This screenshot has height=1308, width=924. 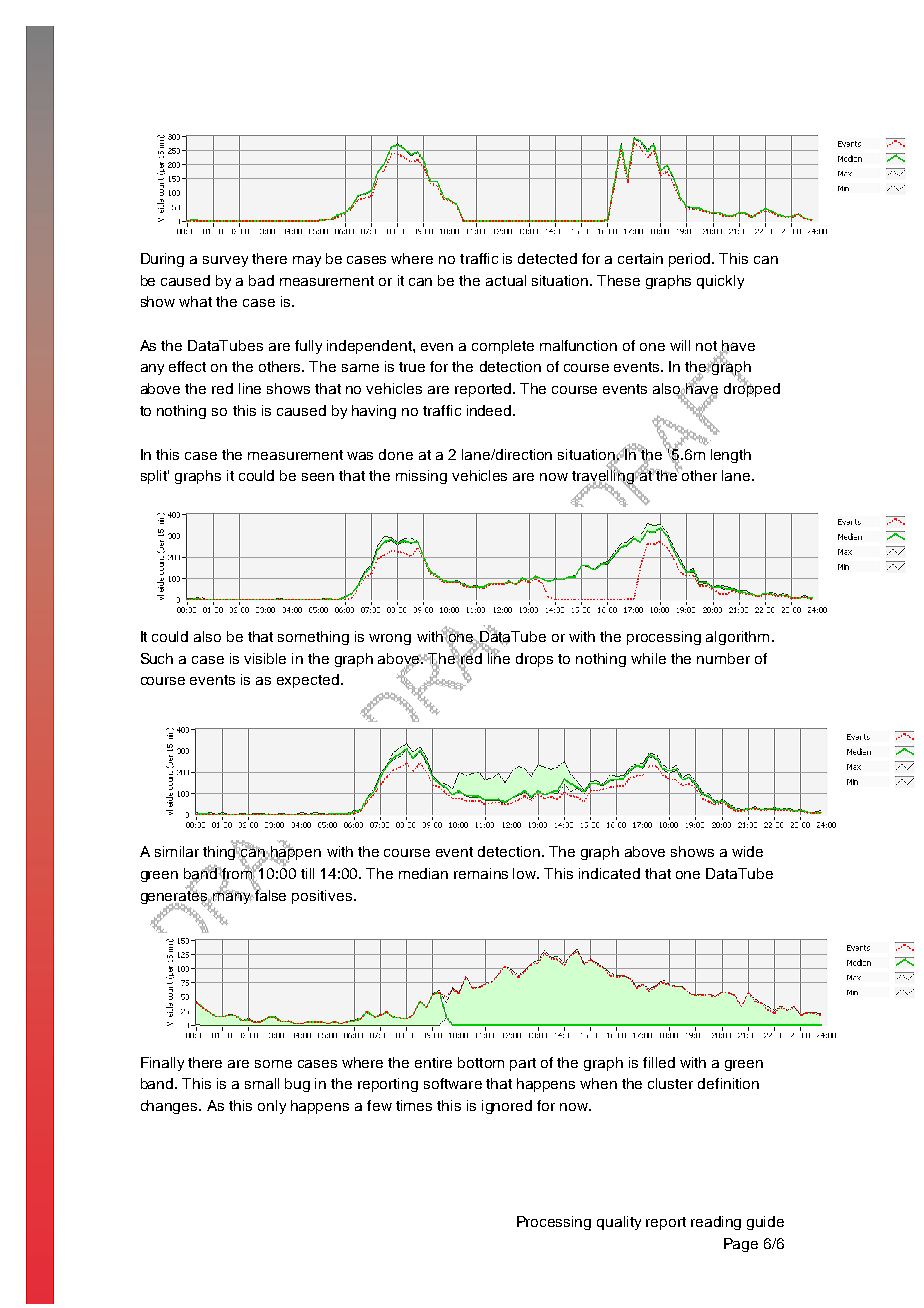 What do you see at coordinates (265, 658) in the screenshot?
I see `visible` at bounding box center [265, 658].
